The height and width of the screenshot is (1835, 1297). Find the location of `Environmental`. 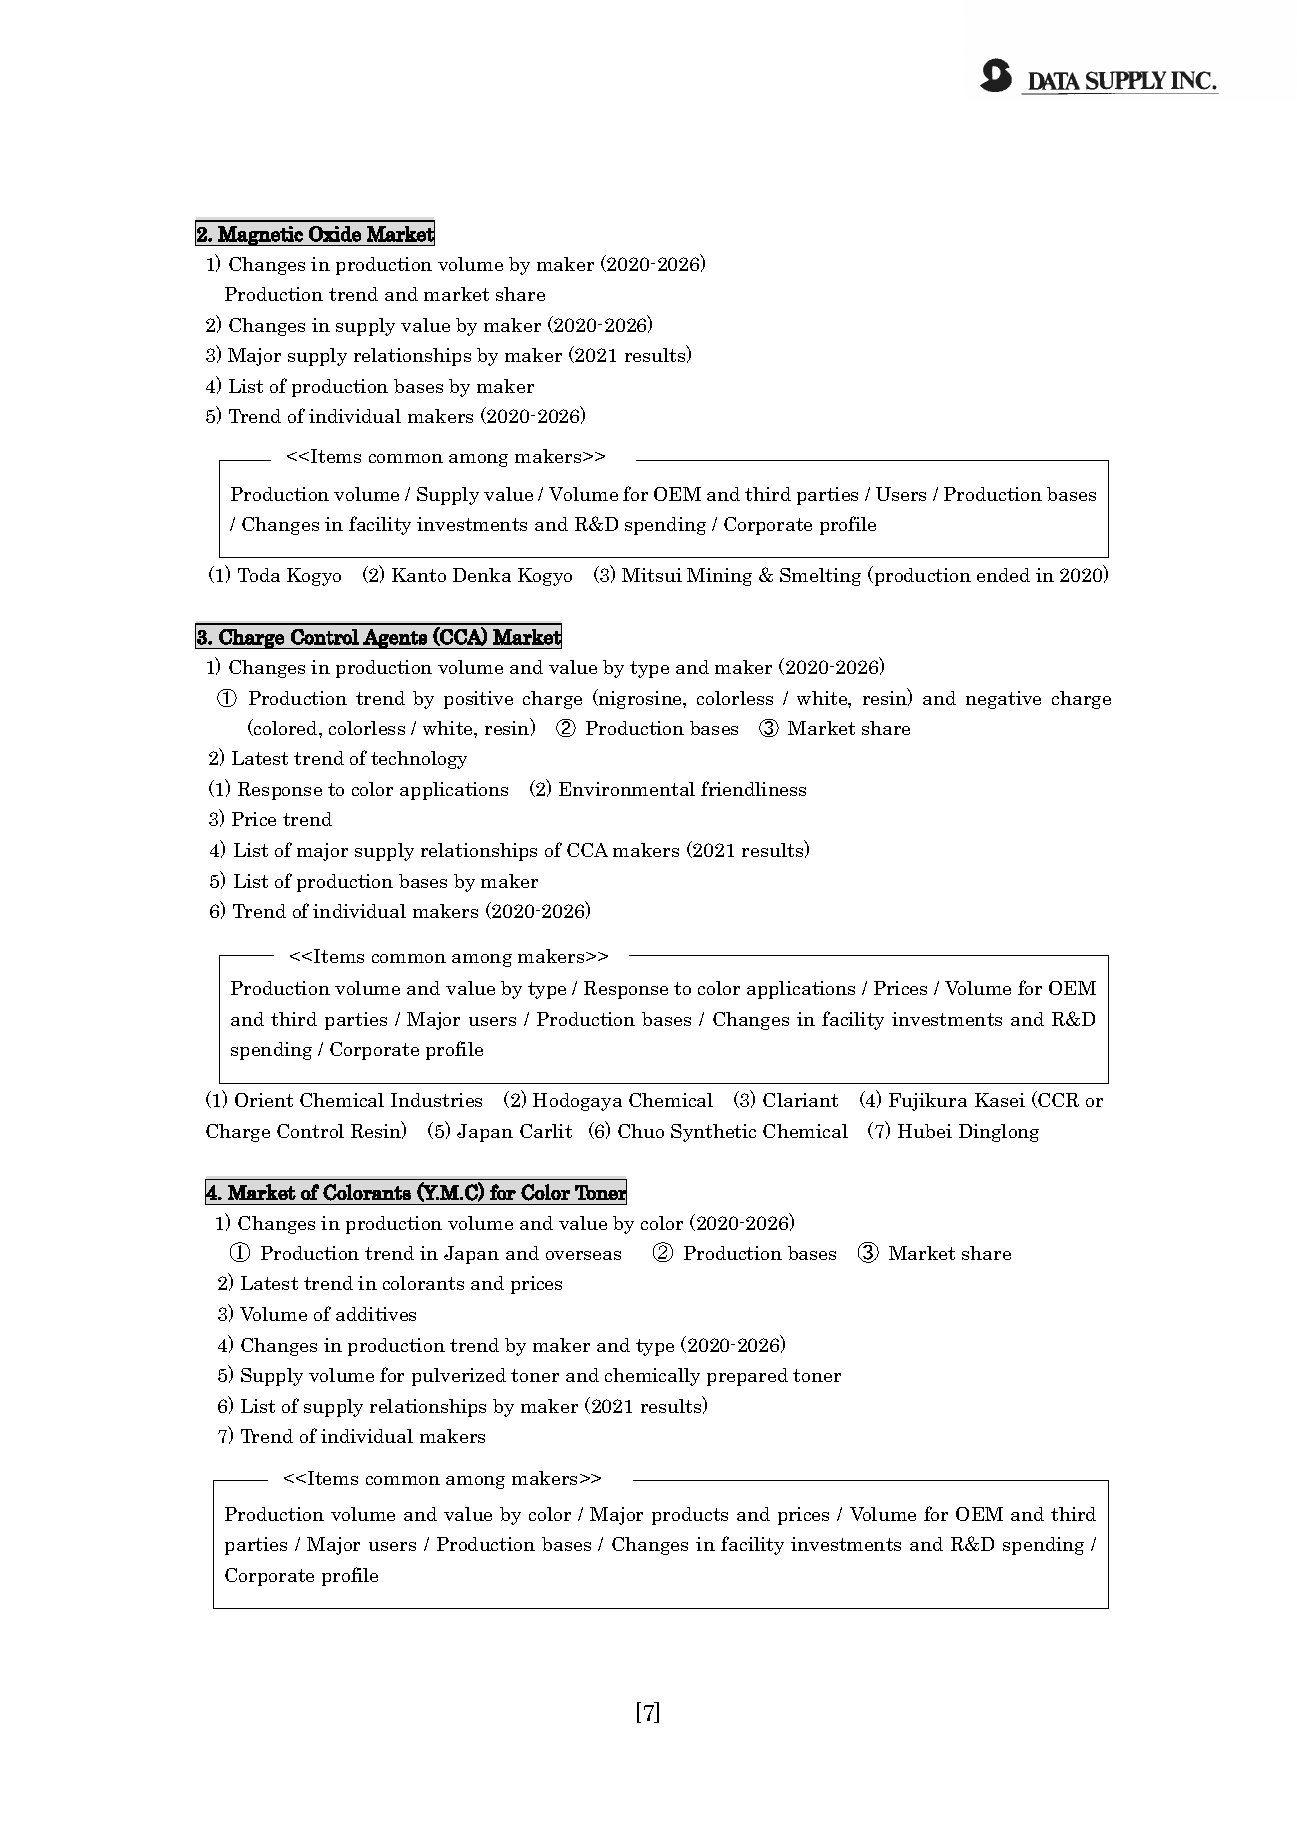

Environmental is located at coordinates (627, 789).
